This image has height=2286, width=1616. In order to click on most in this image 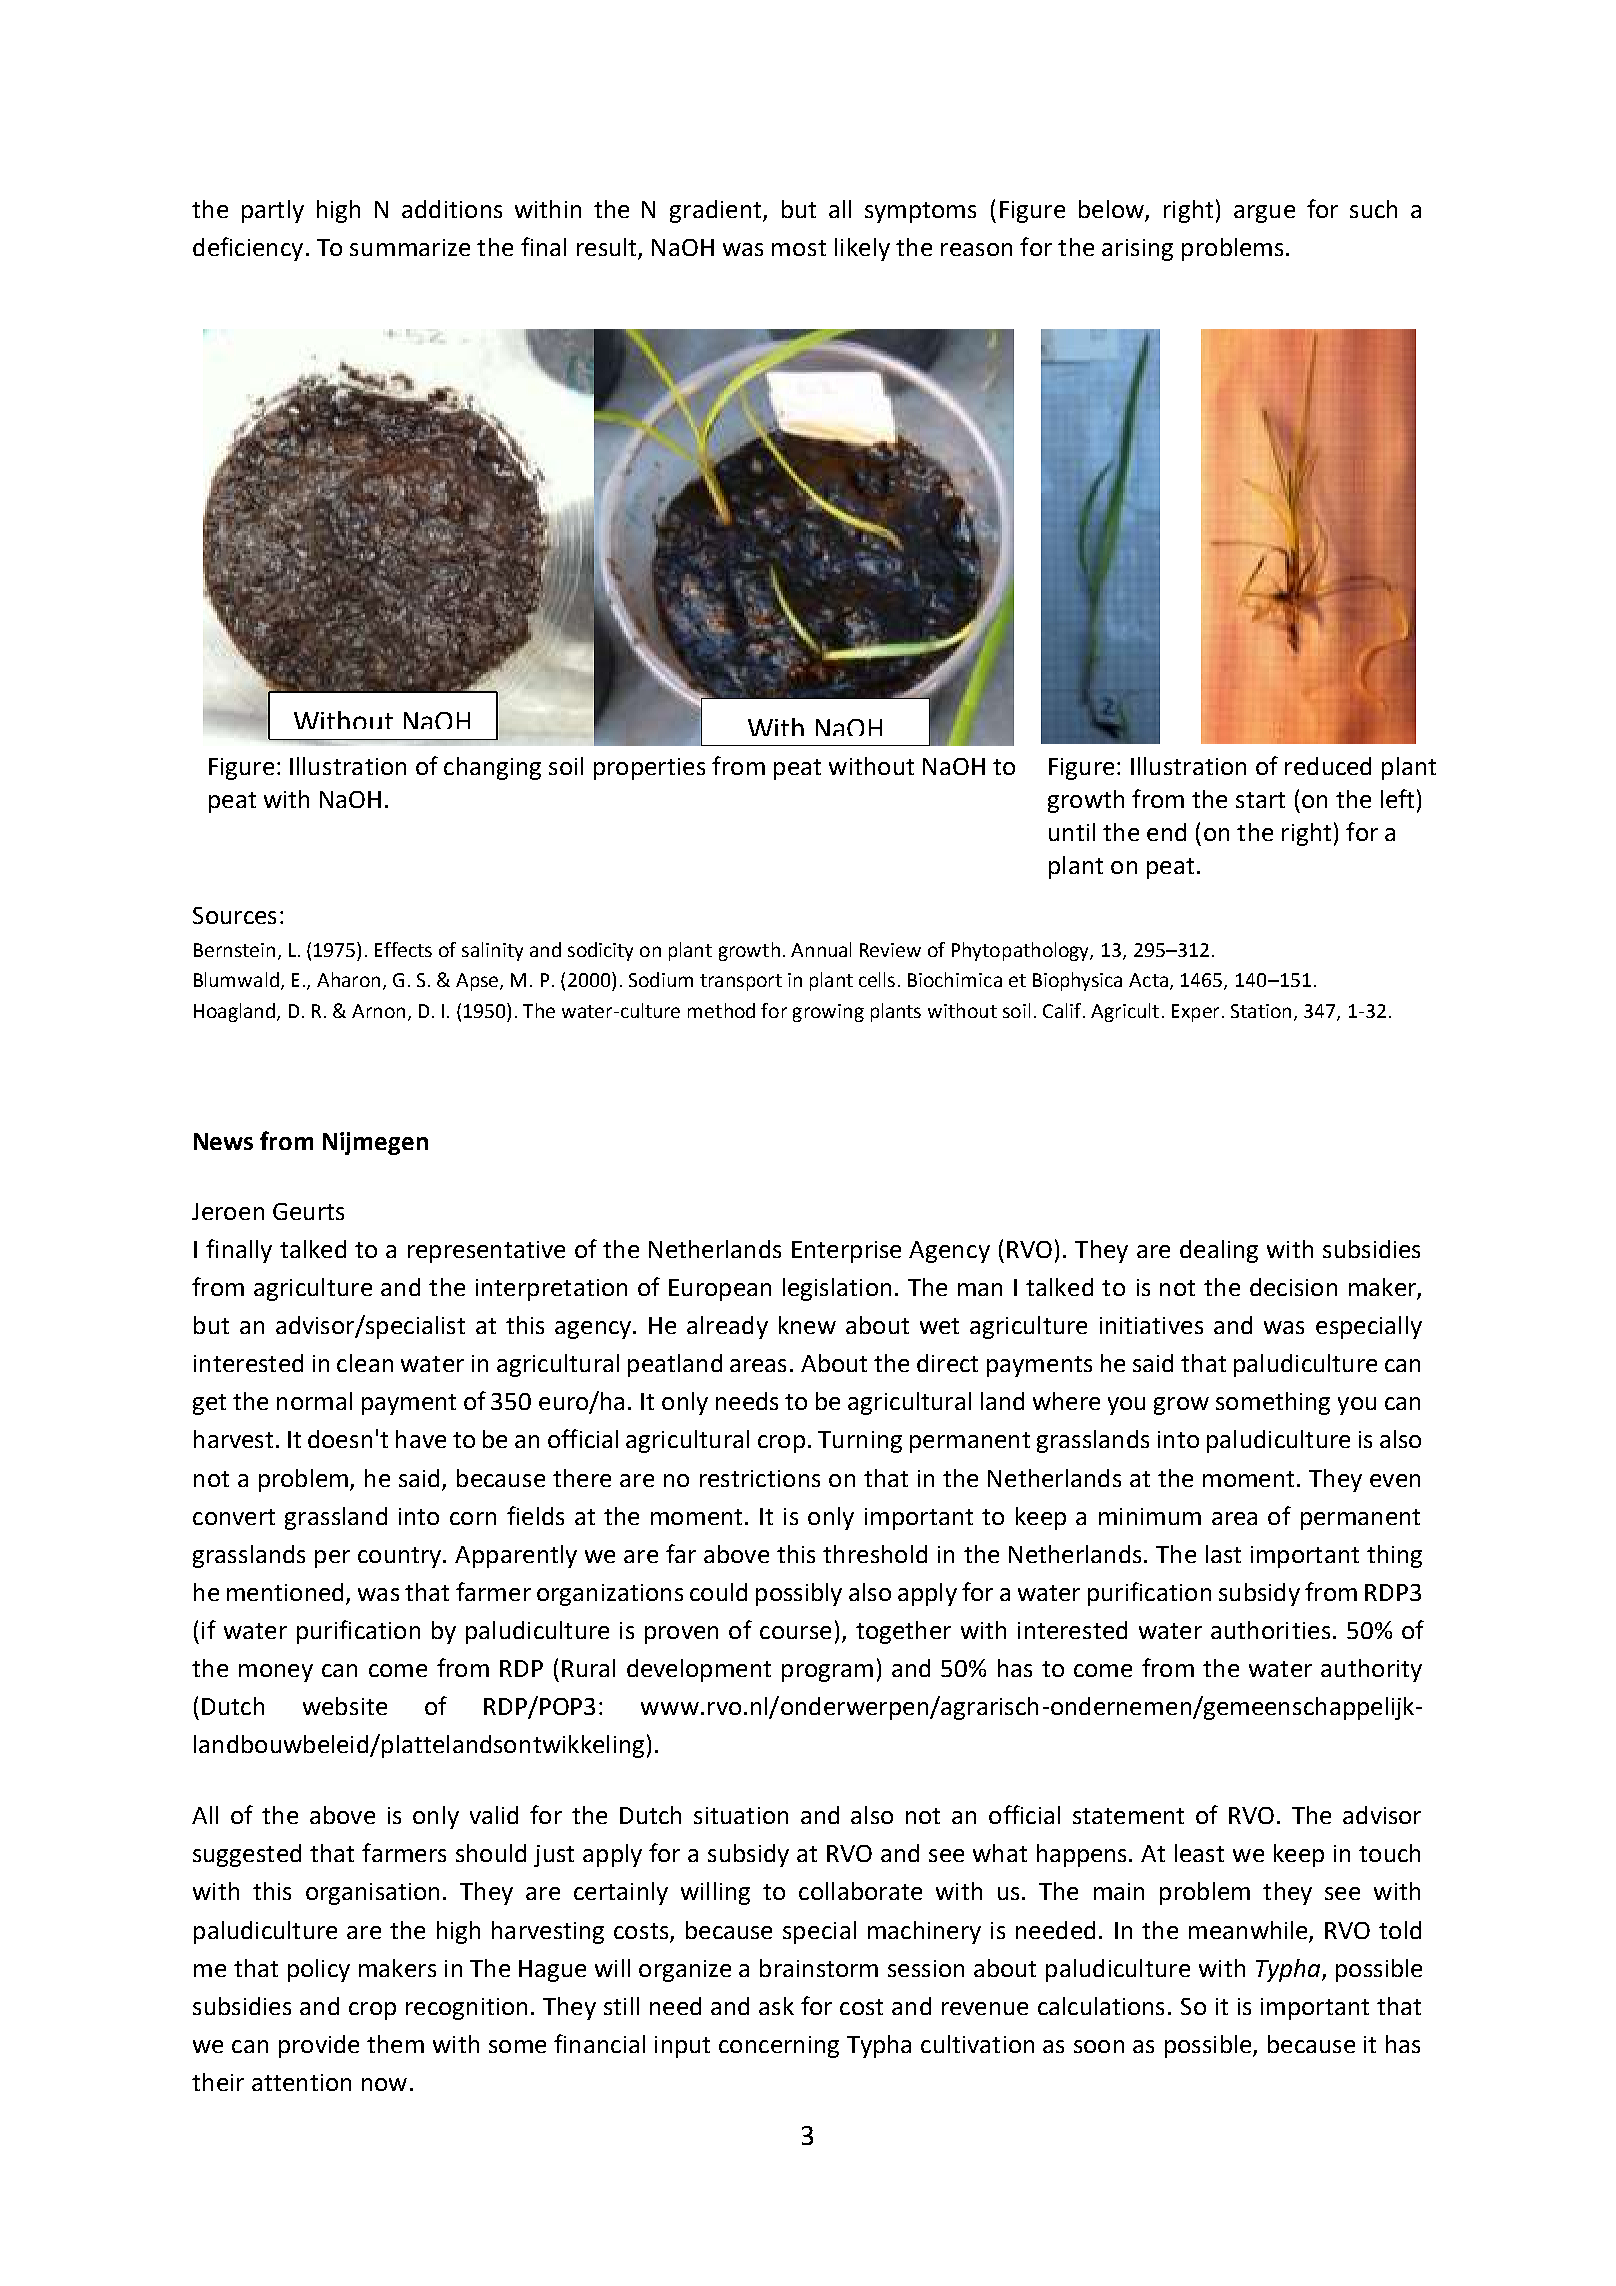, I will do `click(799, 248)`.
